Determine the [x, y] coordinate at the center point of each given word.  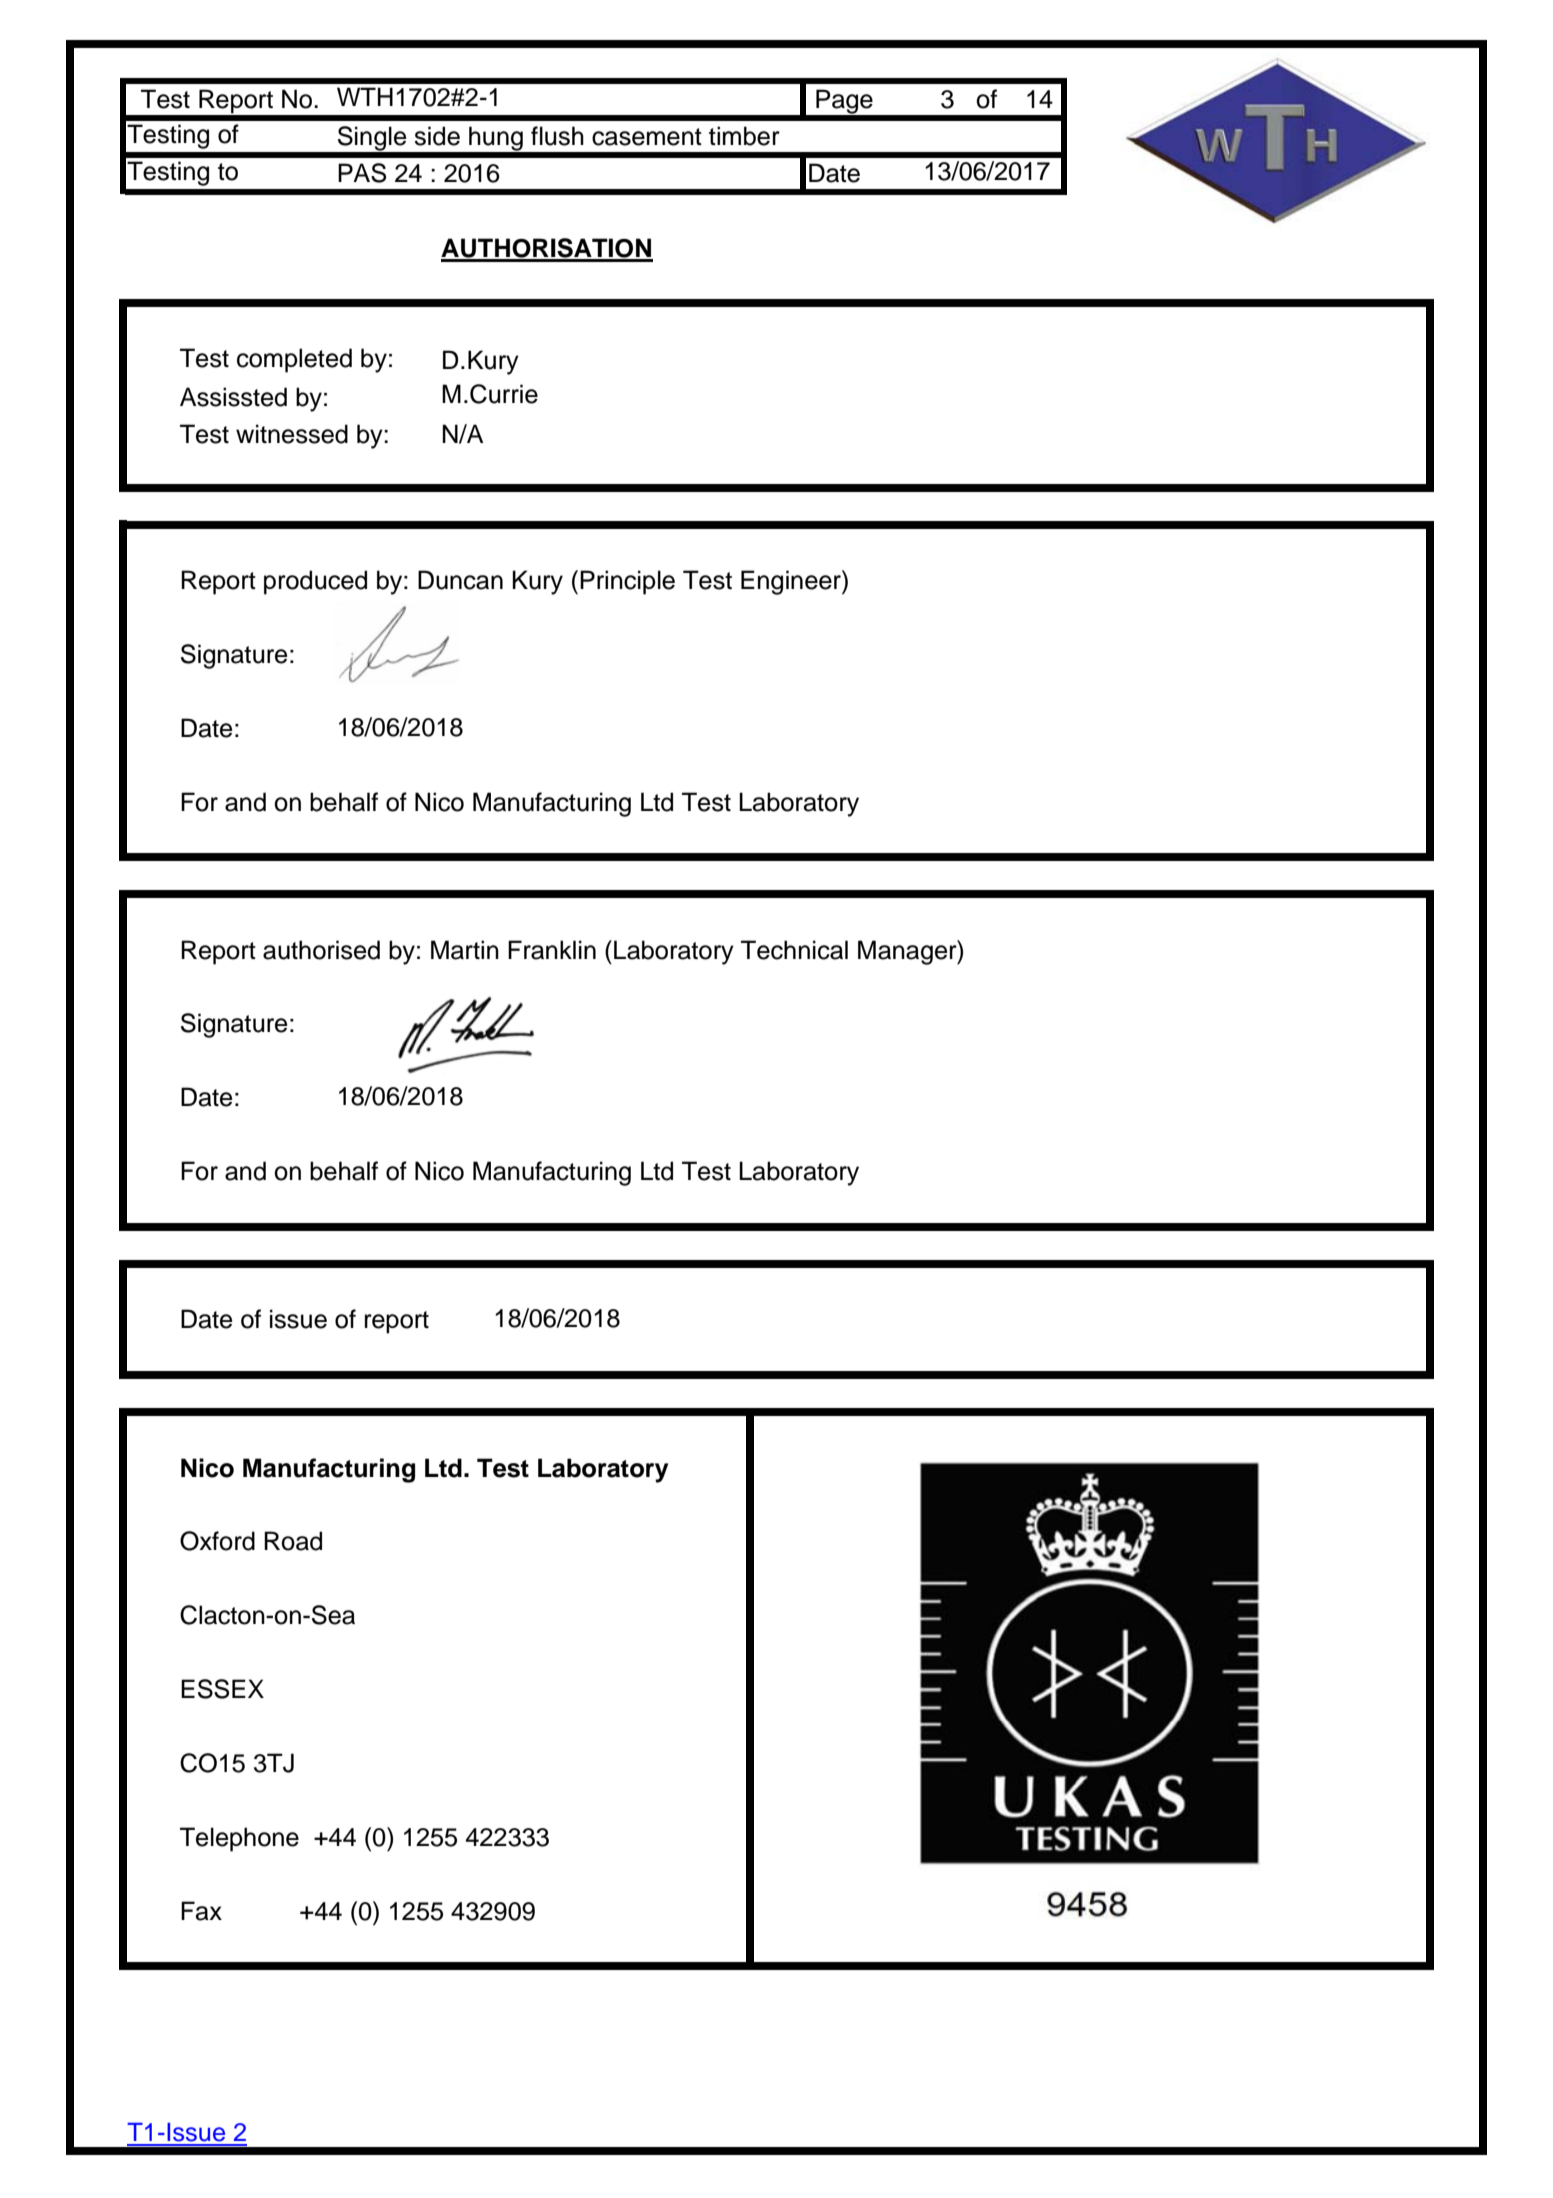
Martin [465, 950]
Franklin [552, 950]
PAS [362, 173]
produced [315, 582]
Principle [627, 582]
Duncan [460, 580]
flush [557, 136]
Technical [794, 950]
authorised [321, 950]
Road [293, 1541]
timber [744, 136]
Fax [201, 1911]
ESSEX [222, 1689]
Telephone [239, 1839]
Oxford [217, 1541]
